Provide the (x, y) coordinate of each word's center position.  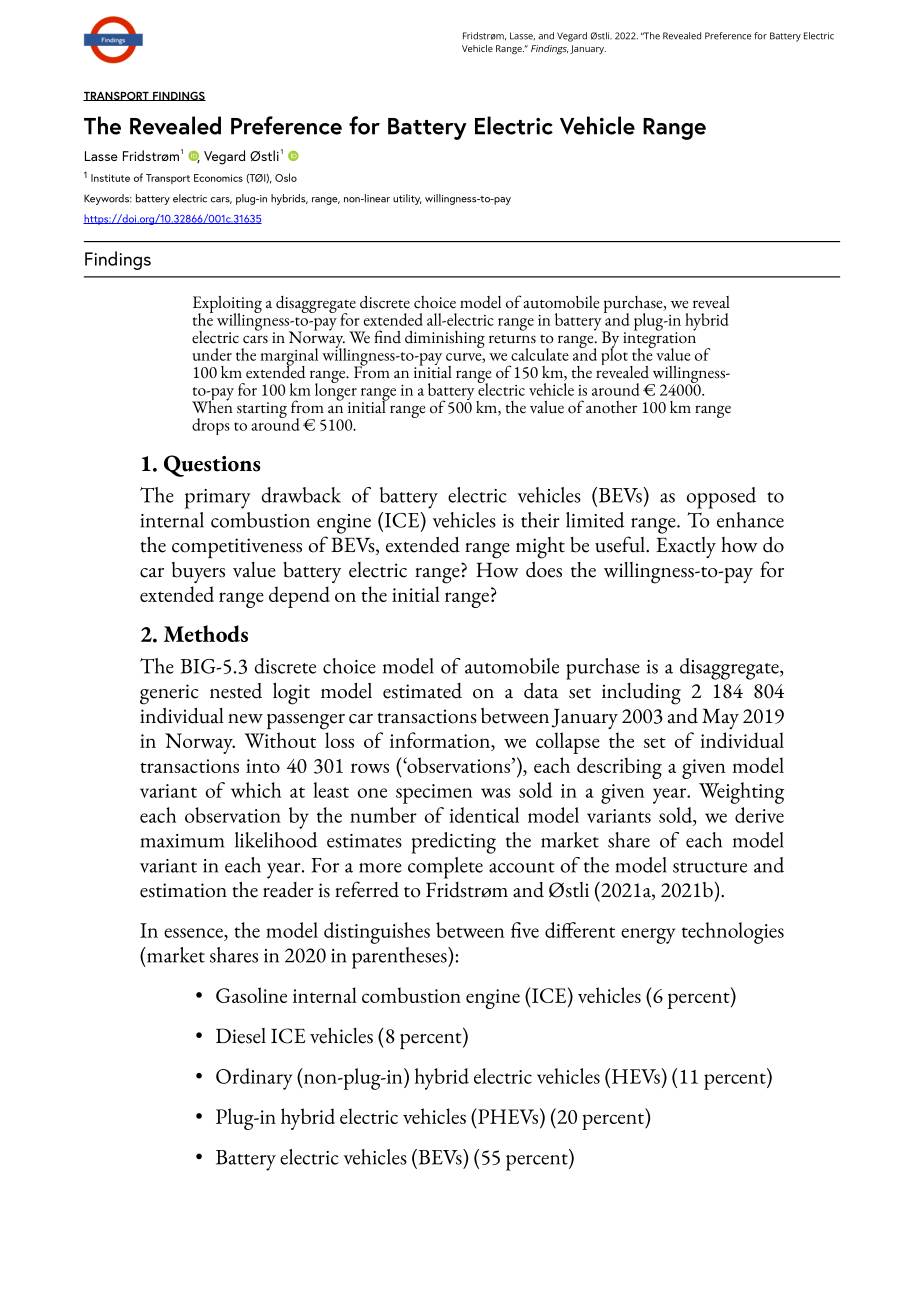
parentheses (400, 958)
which (256, 790)
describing (619, 768)
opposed (721, 498)
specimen (434, 794)
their (540, 520)
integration (659, 340)
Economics (218, 178)
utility (407, 199)
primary (218, 499)
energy (648, 936)
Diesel (241, 1036)
